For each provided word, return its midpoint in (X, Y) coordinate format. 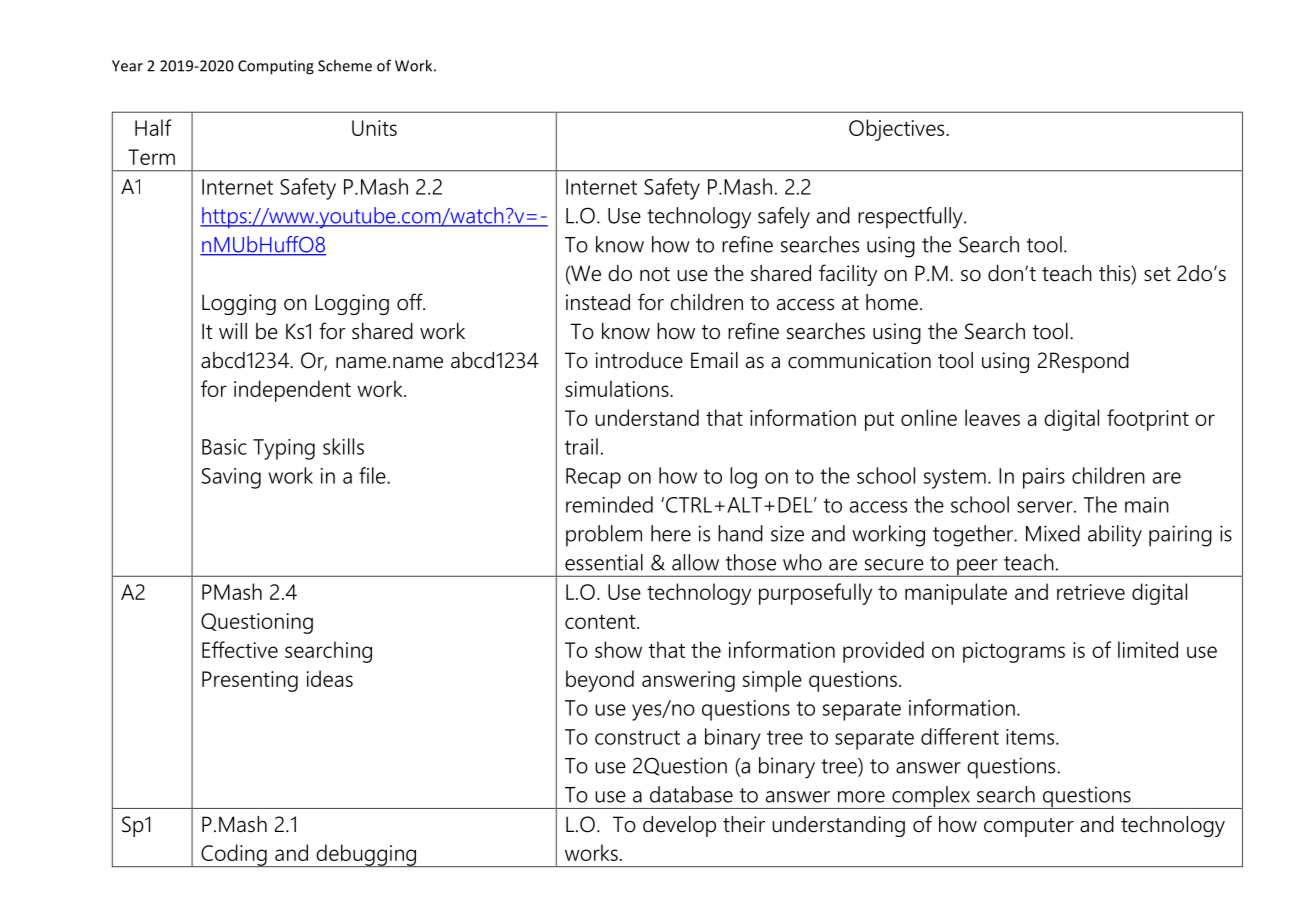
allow (695, 562)
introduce (639, 360)
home (892, 302)
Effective (240, 649)
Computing (276, 67)
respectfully (911, 218)
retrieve (1091, 592)
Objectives (898, 130)
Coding (234, 855)
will (233, 331)
